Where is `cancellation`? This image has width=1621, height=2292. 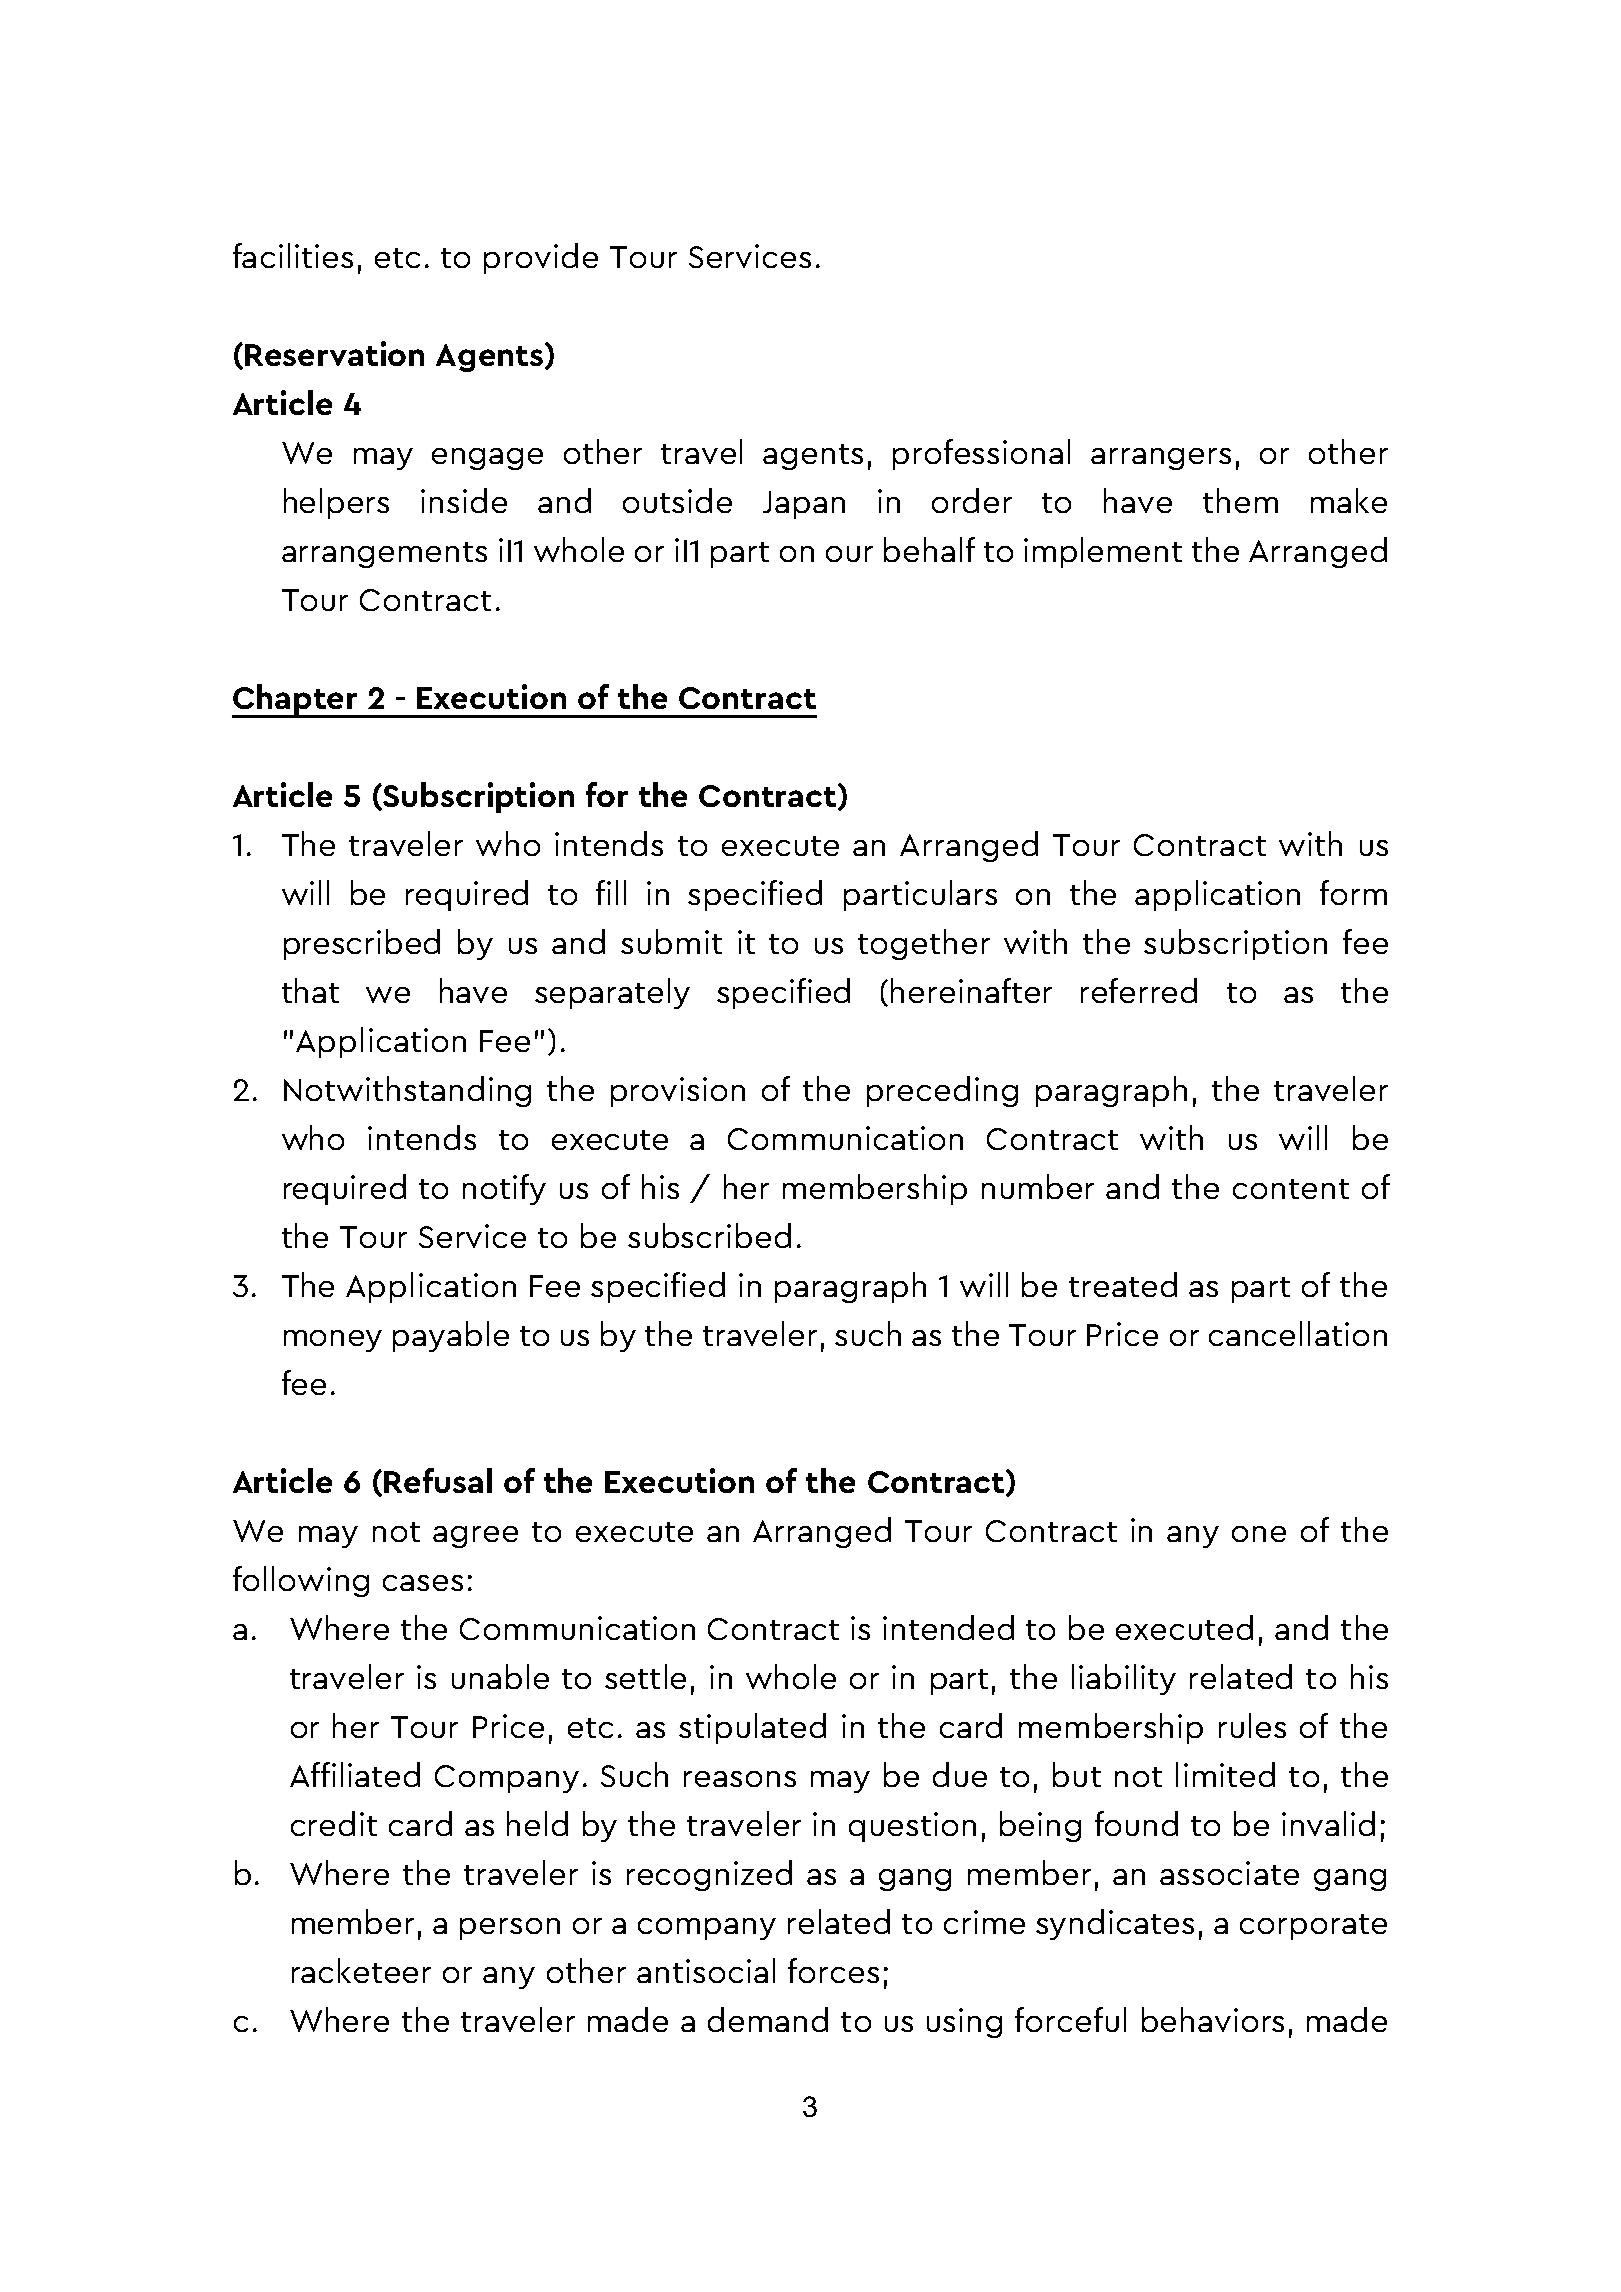
cancellation is located at coordinates (1298, 1333).
